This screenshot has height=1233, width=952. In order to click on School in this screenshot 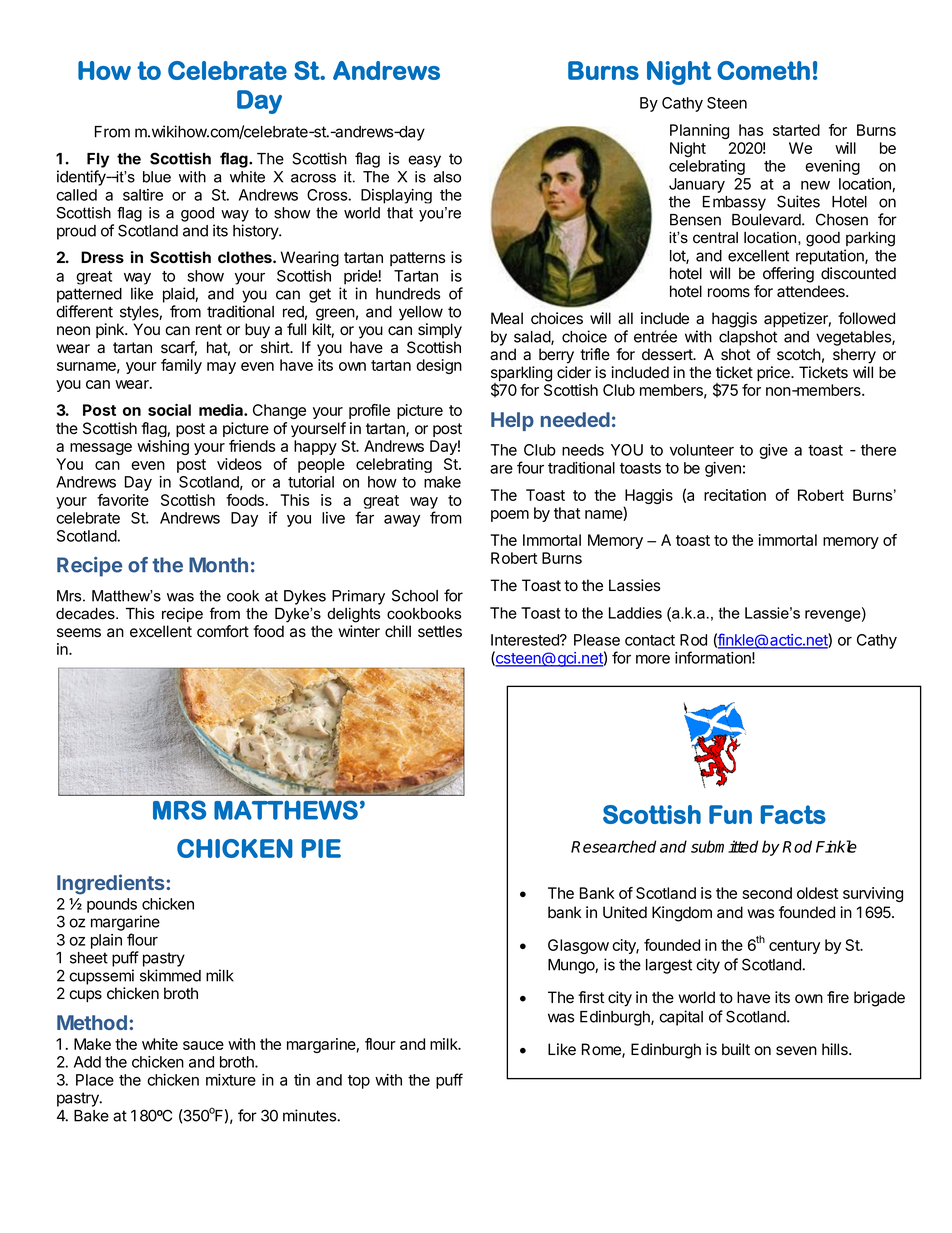, I will do `click(415, 595)`.
